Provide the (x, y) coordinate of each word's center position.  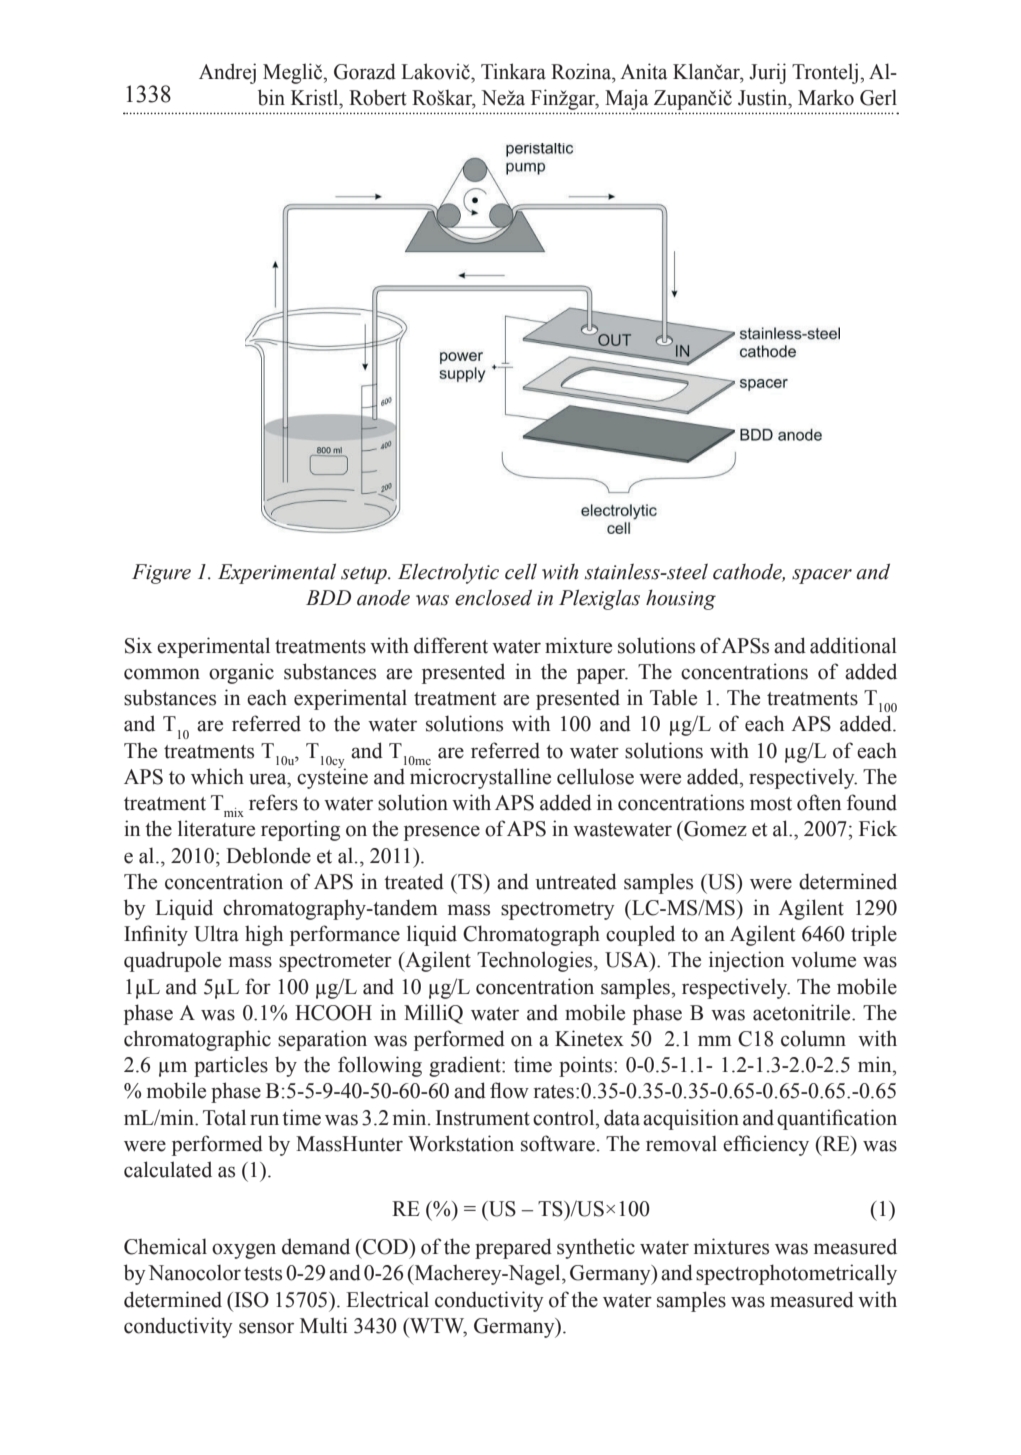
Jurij (767, 73)
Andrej (227, 73)
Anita (643, 71)
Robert (378, 97)
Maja (626, 99)
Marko (826, 98)
